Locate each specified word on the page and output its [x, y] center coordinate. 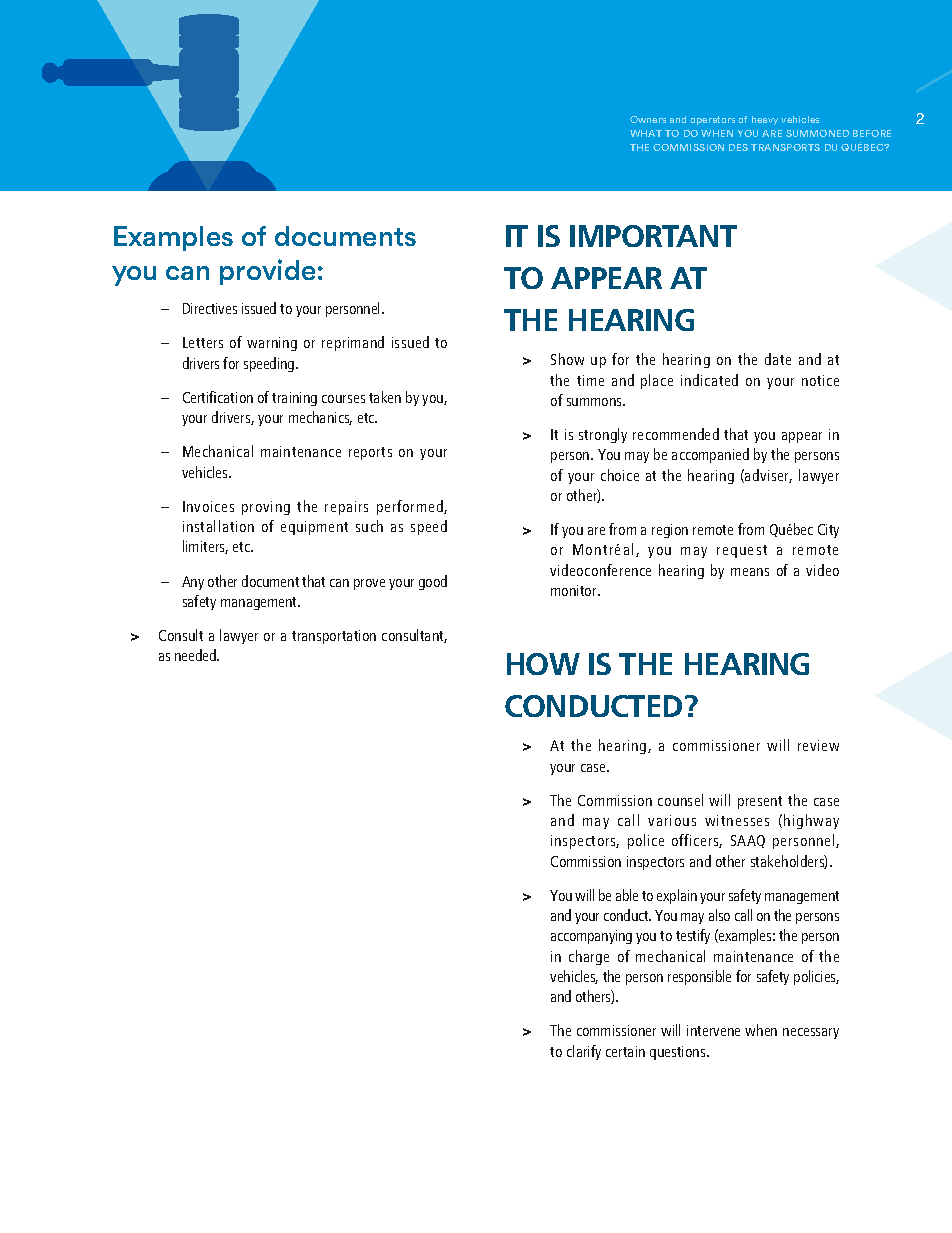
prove [369, 584]
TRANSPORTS [785, 147]
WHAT [646, 133]
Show [567, 359]
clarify [584, 1052]
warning [272, 344]
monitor [575, 590]
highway [811, 821]
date [778, 359]
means [750, 572]
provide [267, 272]
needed [197, 655]
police [646, 841]
